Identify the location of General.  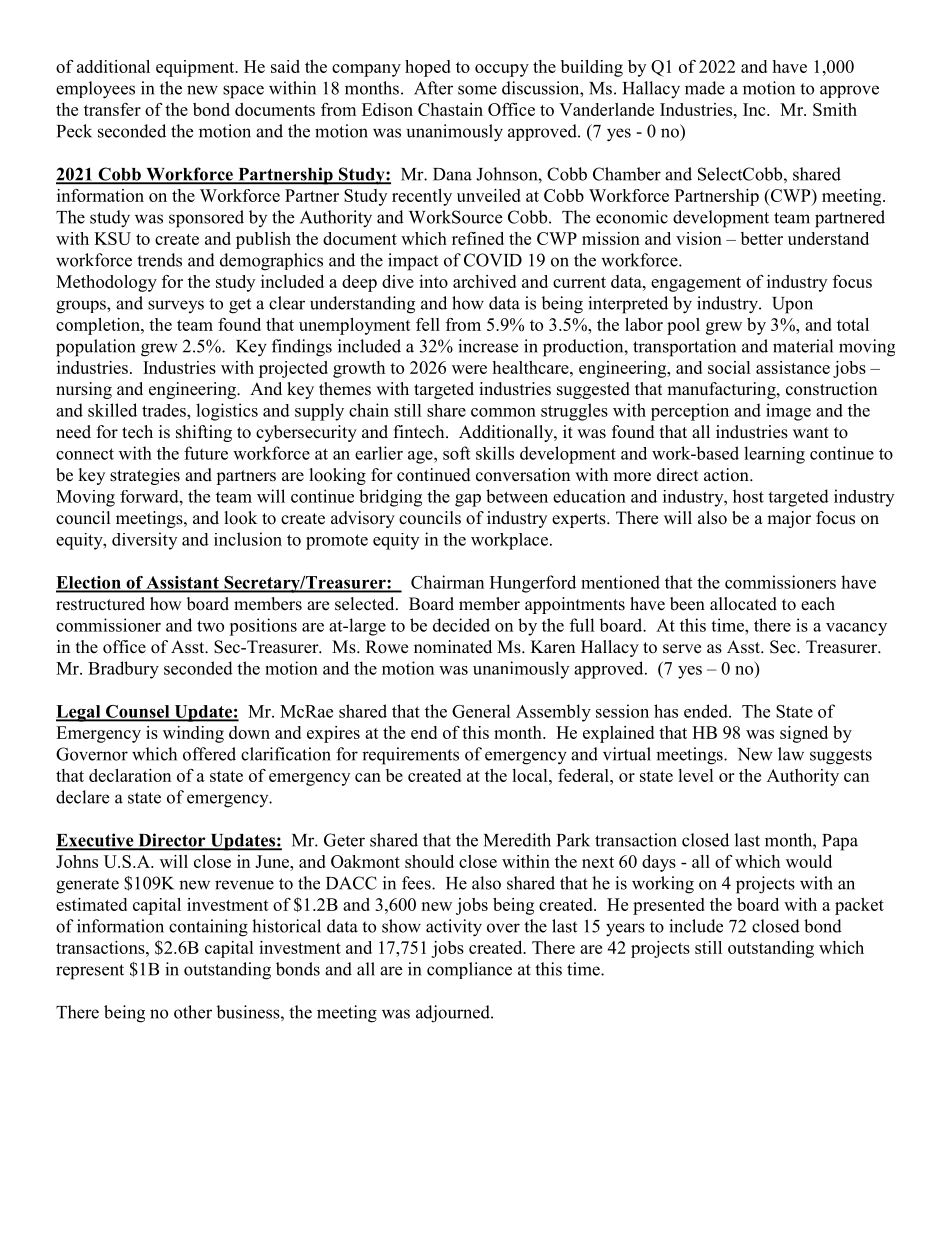
(481, 711).
